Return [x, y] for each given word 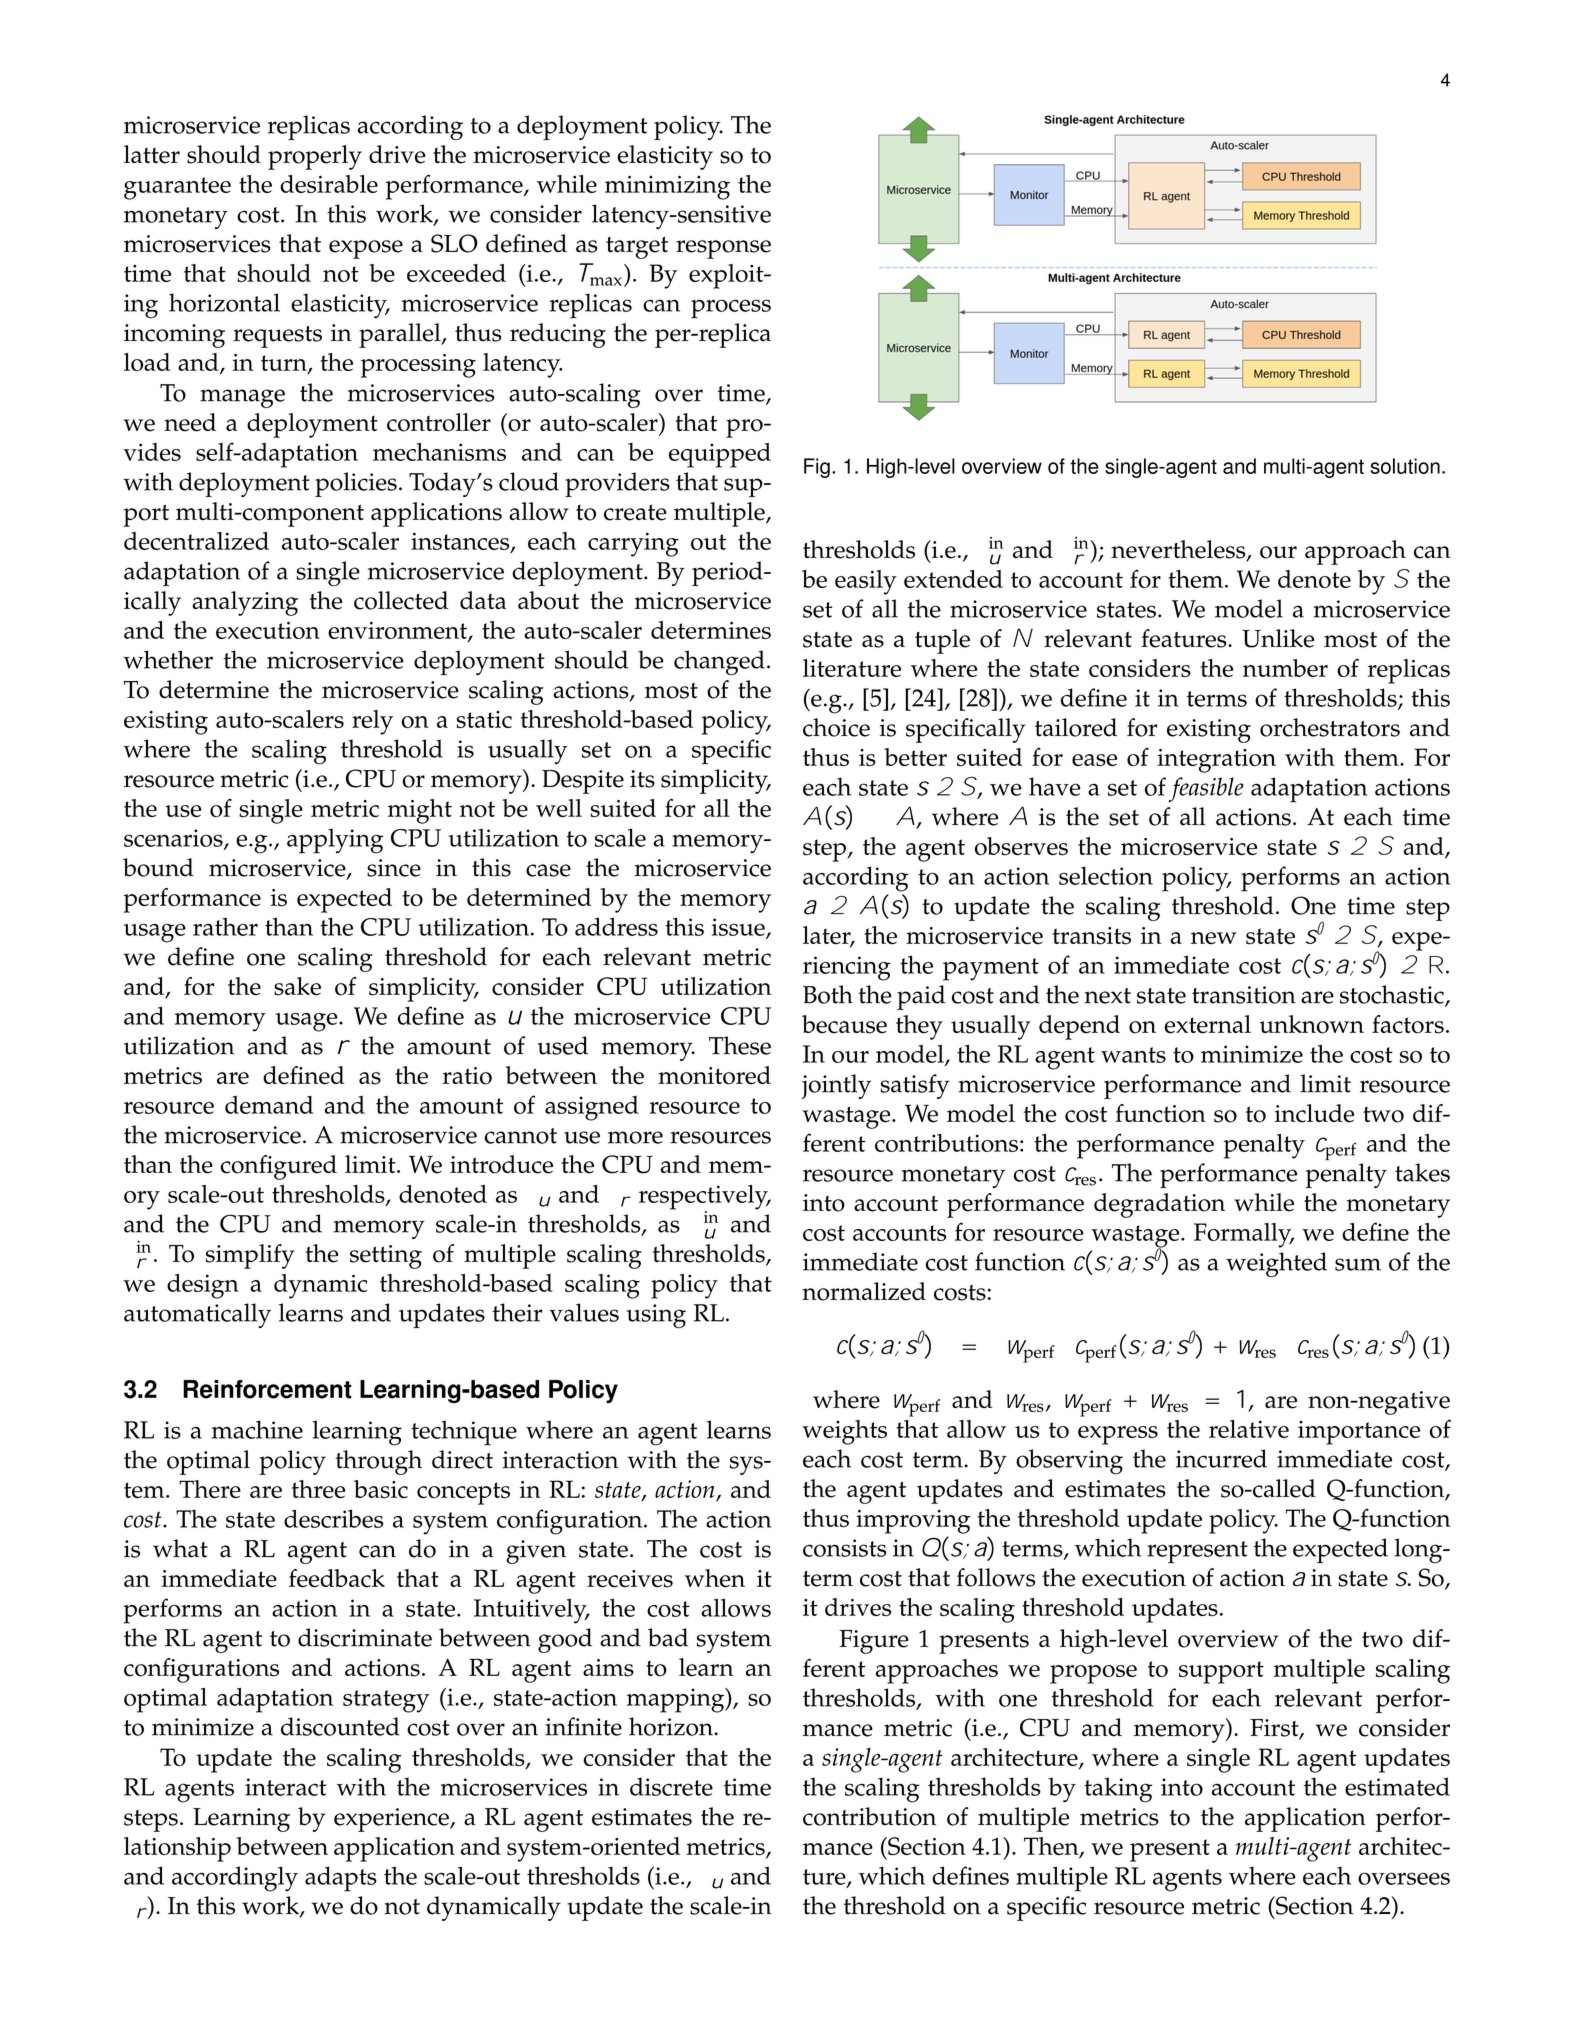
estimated [1397, 1786]
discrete [671, 1786]
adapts [341, 1879]
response [723, 249]
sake [297, 986]
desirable [329, 184]
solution [1405, 466]
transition [1244, 995]
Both [828, 994]
